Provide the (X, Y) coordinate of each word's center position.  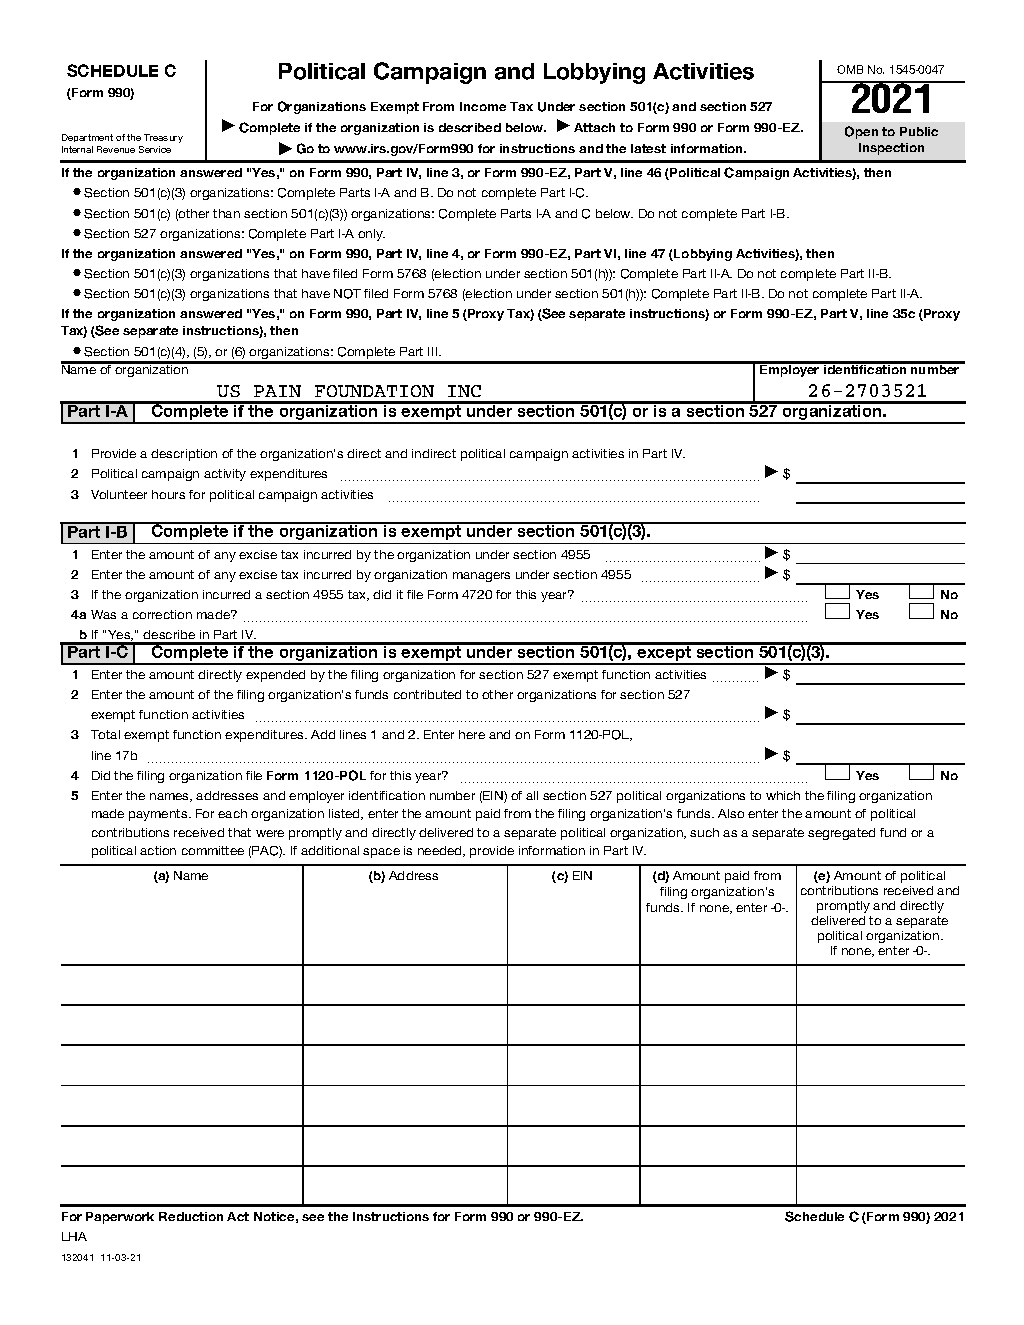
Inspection (891, 149)
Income (483, 106)
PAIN (277, 391)
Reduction (191, 1216)
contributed (427, 694)
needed (441, 851)
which (783, 795)
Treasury (163, 138)
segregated (841, 834)
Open (861, 132)
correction (162, 614)
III (434, 351)
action (158, 850)
